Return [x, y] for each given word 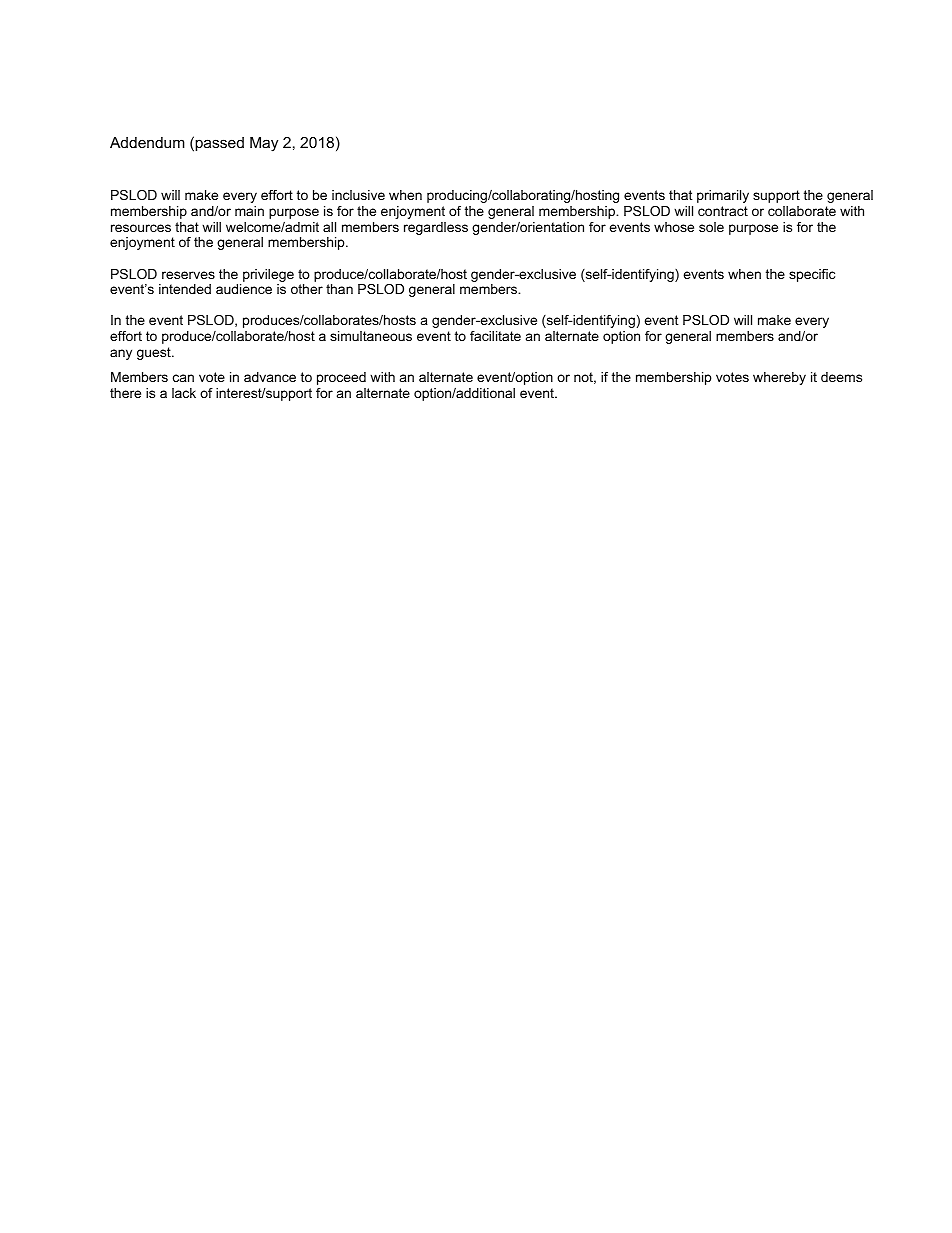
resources [141, 228]
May [264, 144]
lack [184, 393]
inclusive [358, 195]
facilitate [495, 336]
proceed [341, 378]
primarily [723, 196]
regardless [436, 228]
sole [711, 227]
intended [185, 289]
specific [812, 275]
